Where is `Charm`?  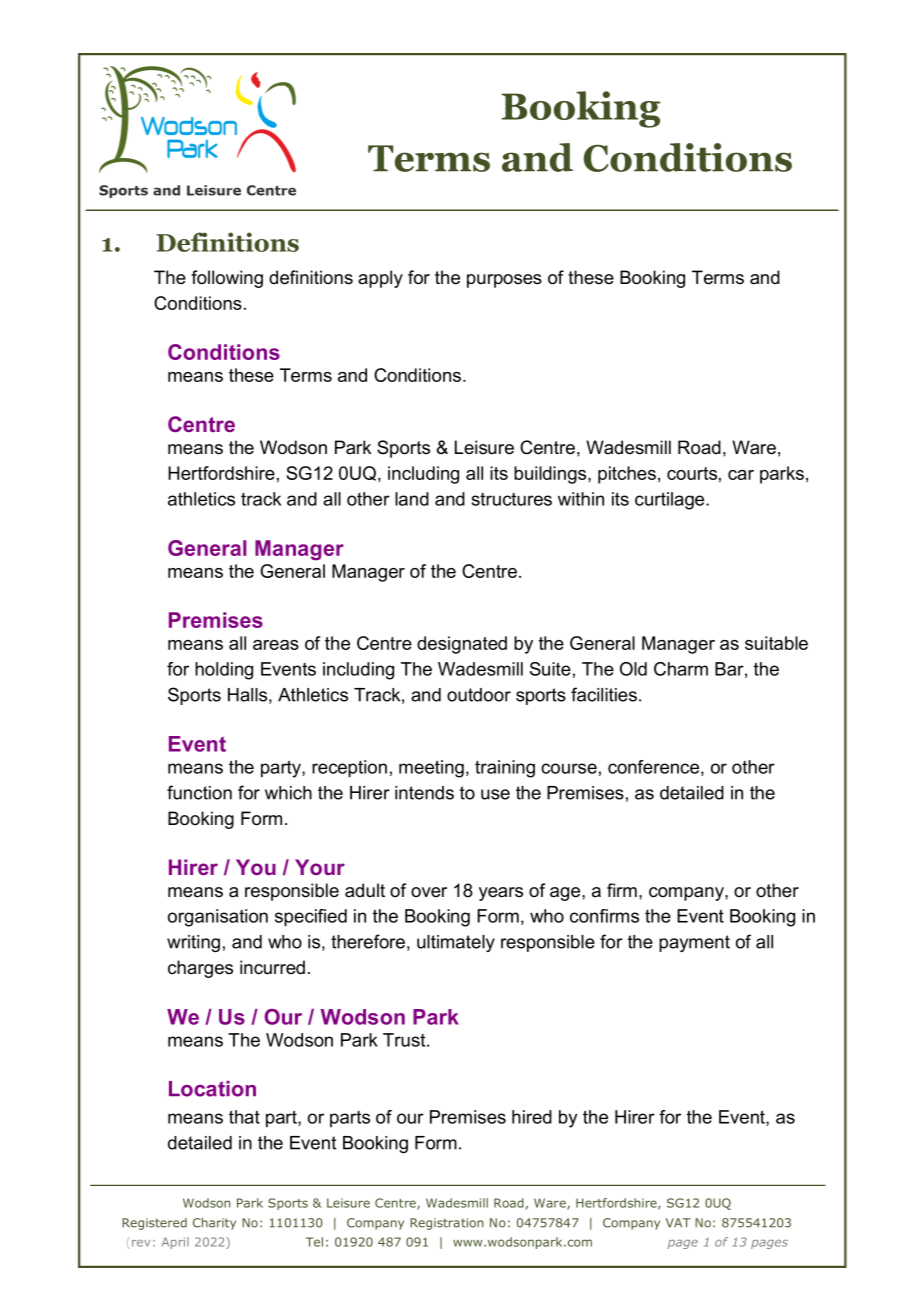 Charm is located at coordinates (681, 669).
